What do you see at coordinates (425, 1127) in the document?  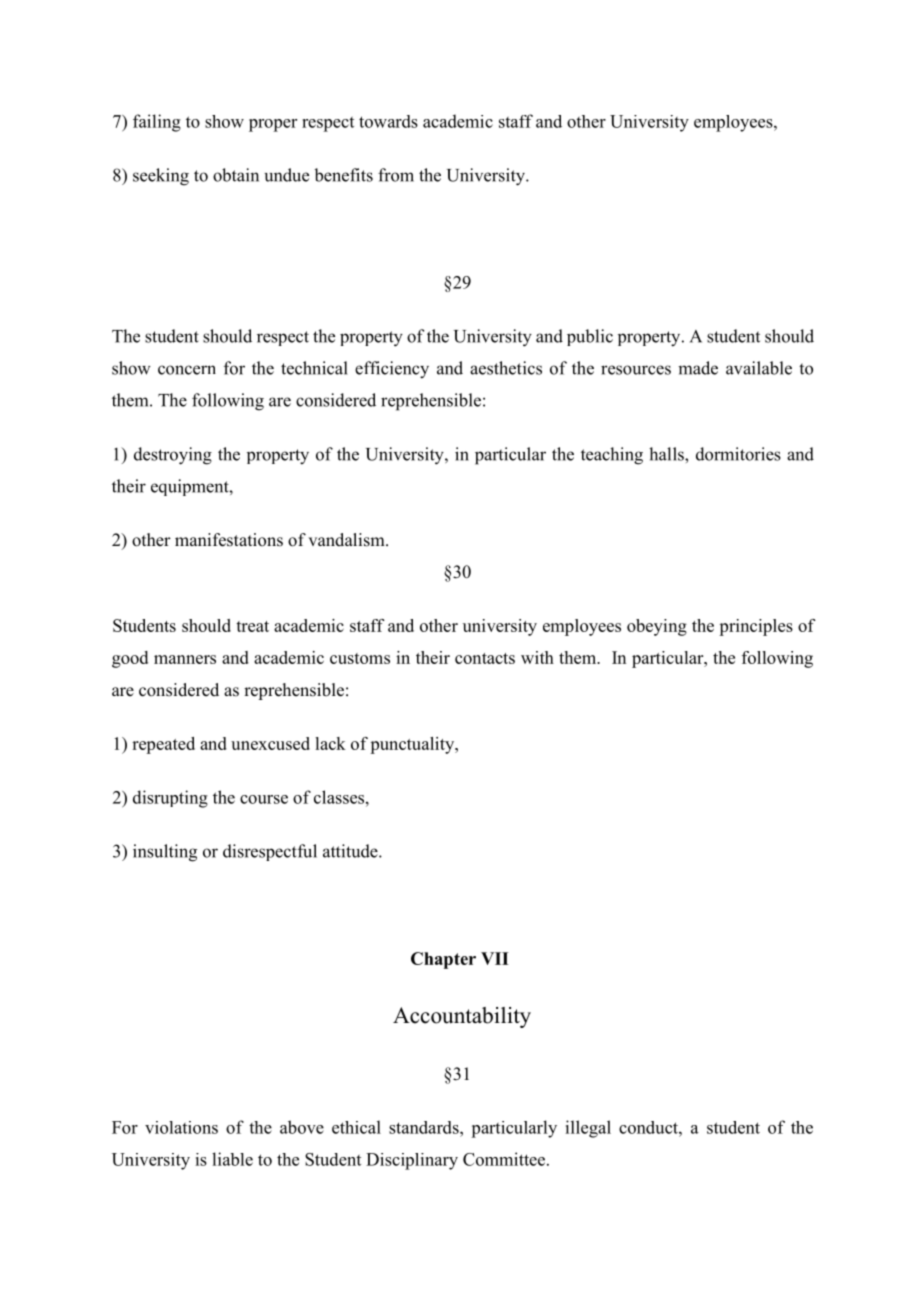 I see `standards` at bounding box center [425, 1127].
